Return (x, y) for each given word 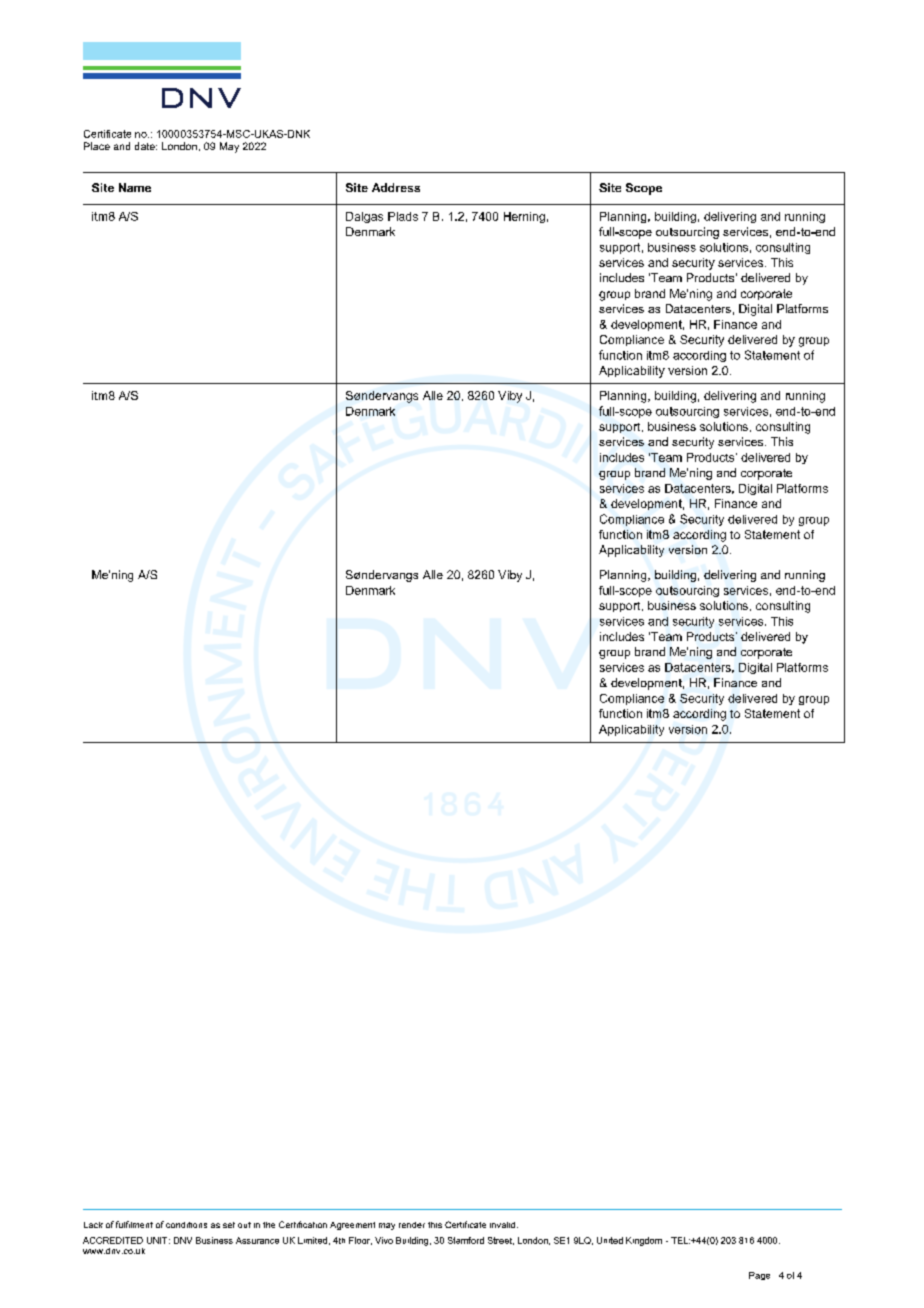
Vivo (384, 1240)
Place (97, 146)
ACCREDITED (113, 1240)
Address (396, 187)
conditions (186, 1225)
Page (759, 1276)
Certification (303, 1224)
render (412, 1225)
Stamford (466, 1240)
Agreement (352, 1226)
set (229, 1225)
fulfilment (134, 1224)
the (269, 1225)
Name (135, 187)
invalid (502, 1225)
